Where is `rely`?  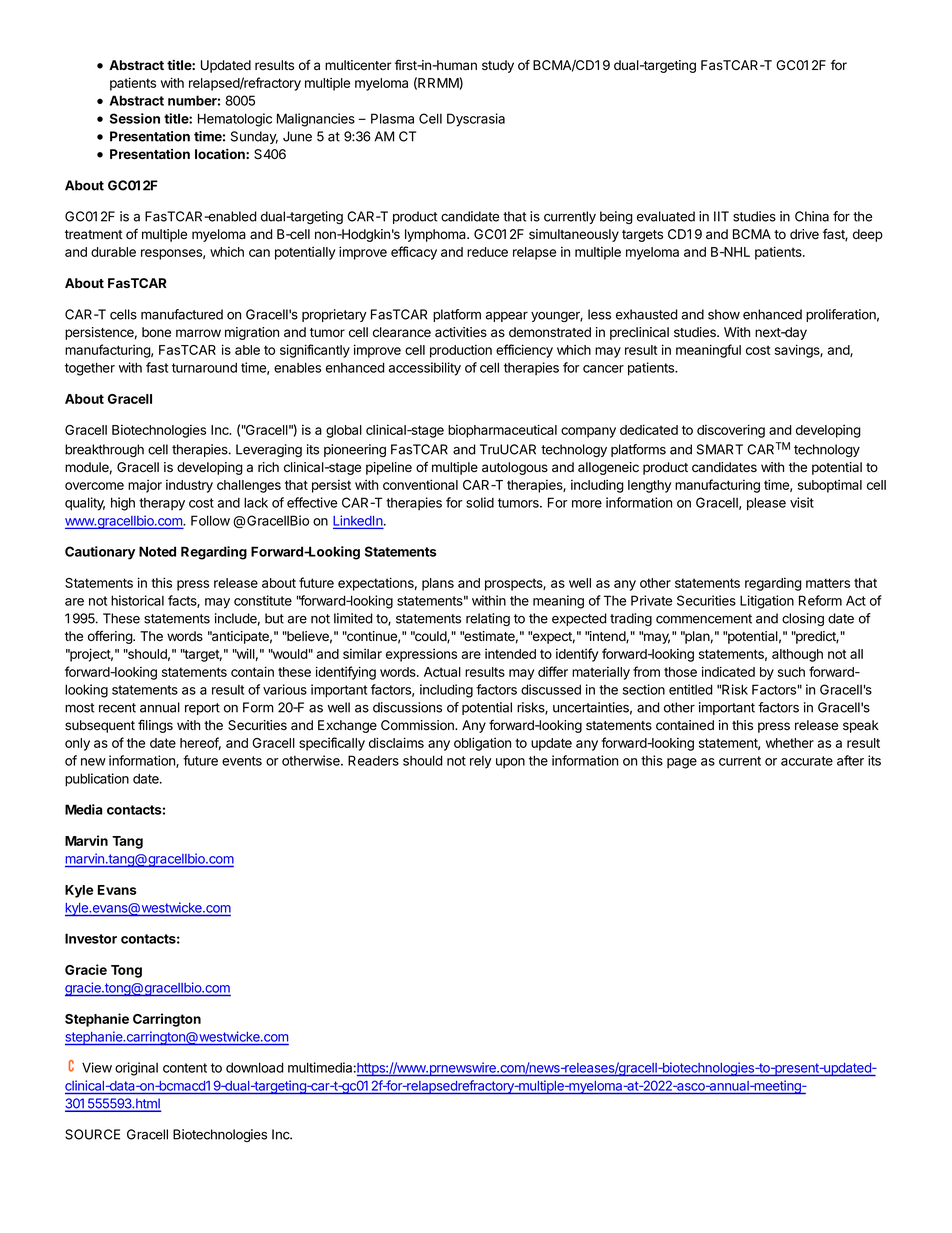
rely is located at coordinates (481, 762).
